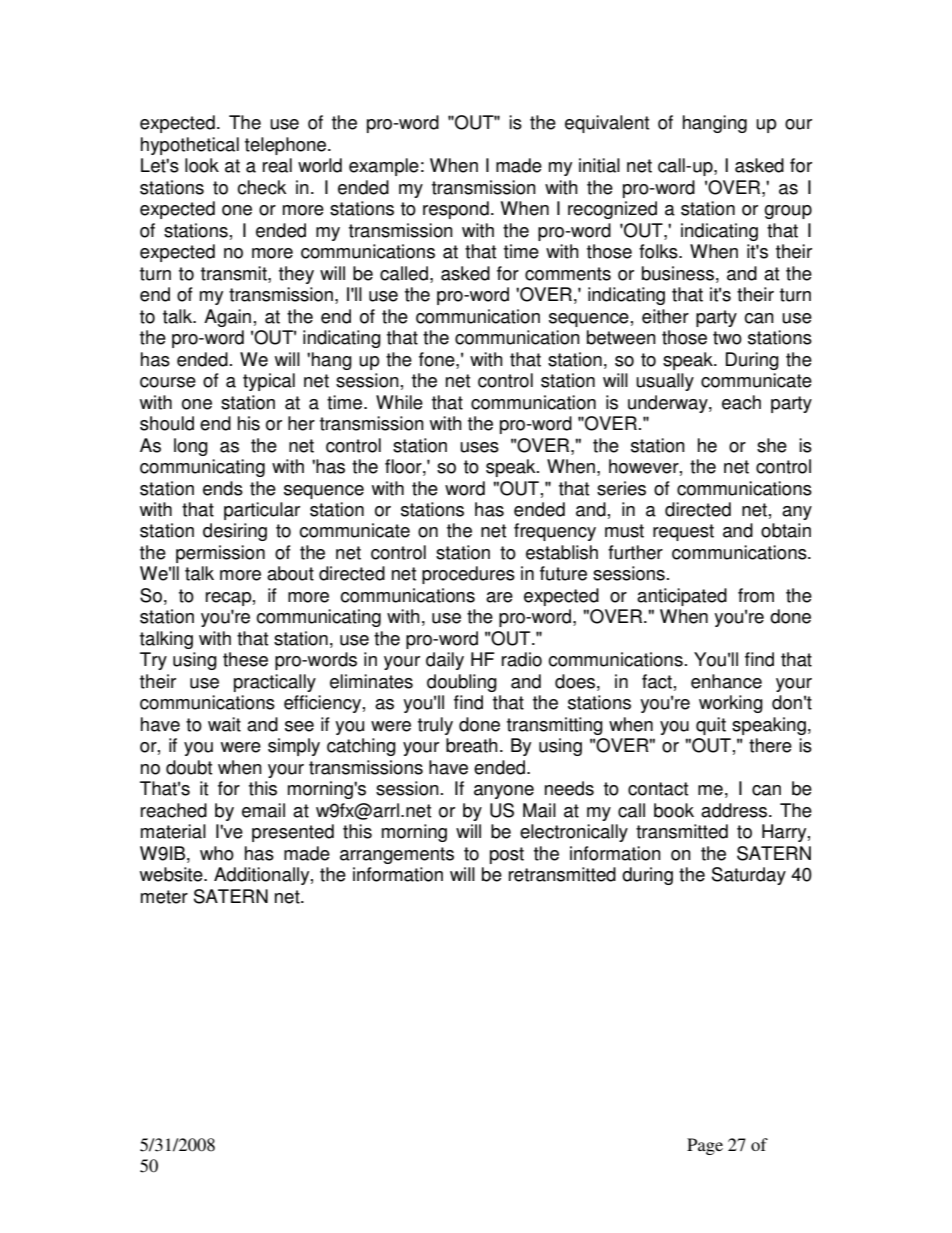 The width and height of the screenshot is (952, 1233). Describe the element at coordinates (669, 404) in the screenshot. I see `underway` at that location.
